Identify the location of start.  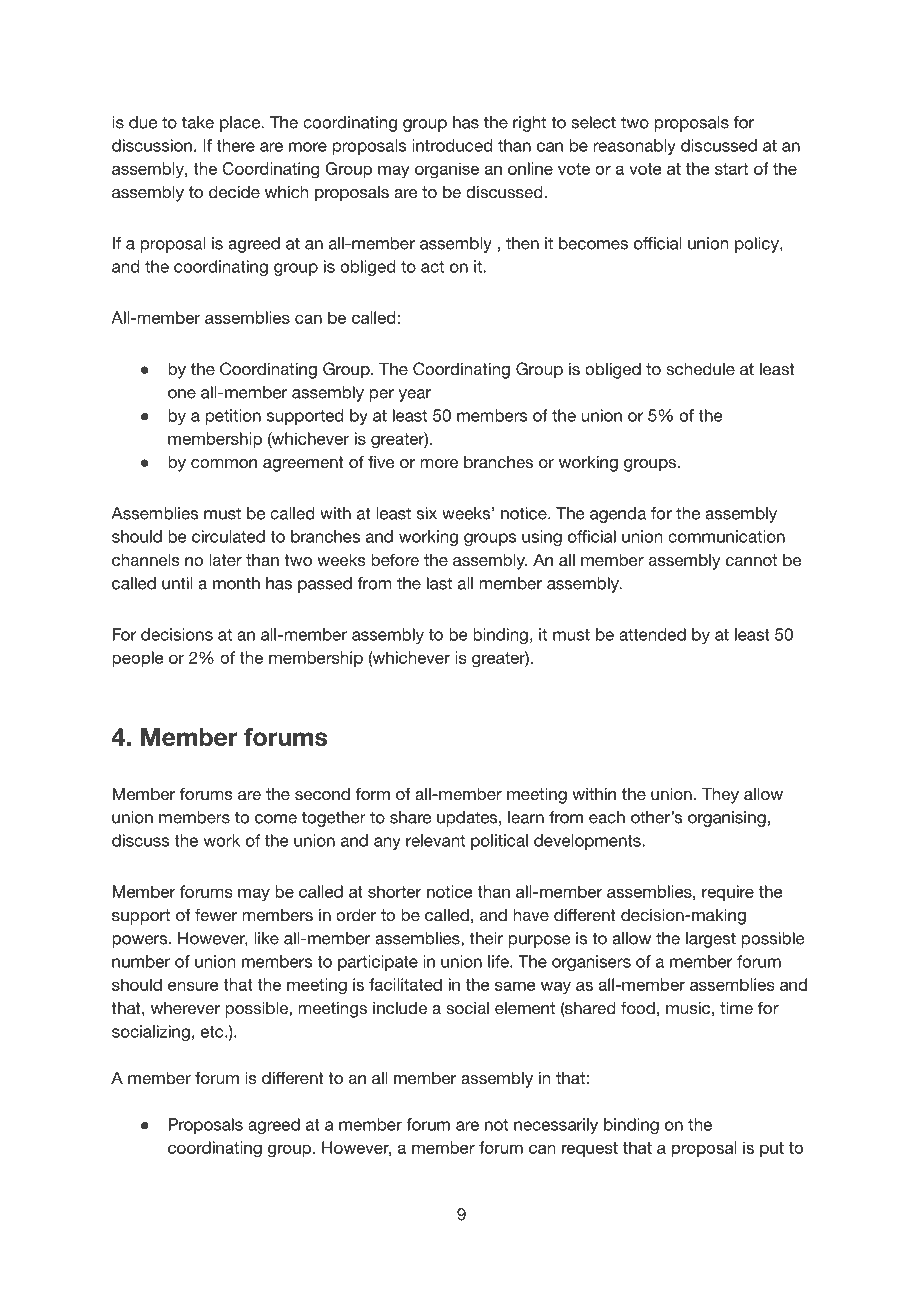
(731, 169).
